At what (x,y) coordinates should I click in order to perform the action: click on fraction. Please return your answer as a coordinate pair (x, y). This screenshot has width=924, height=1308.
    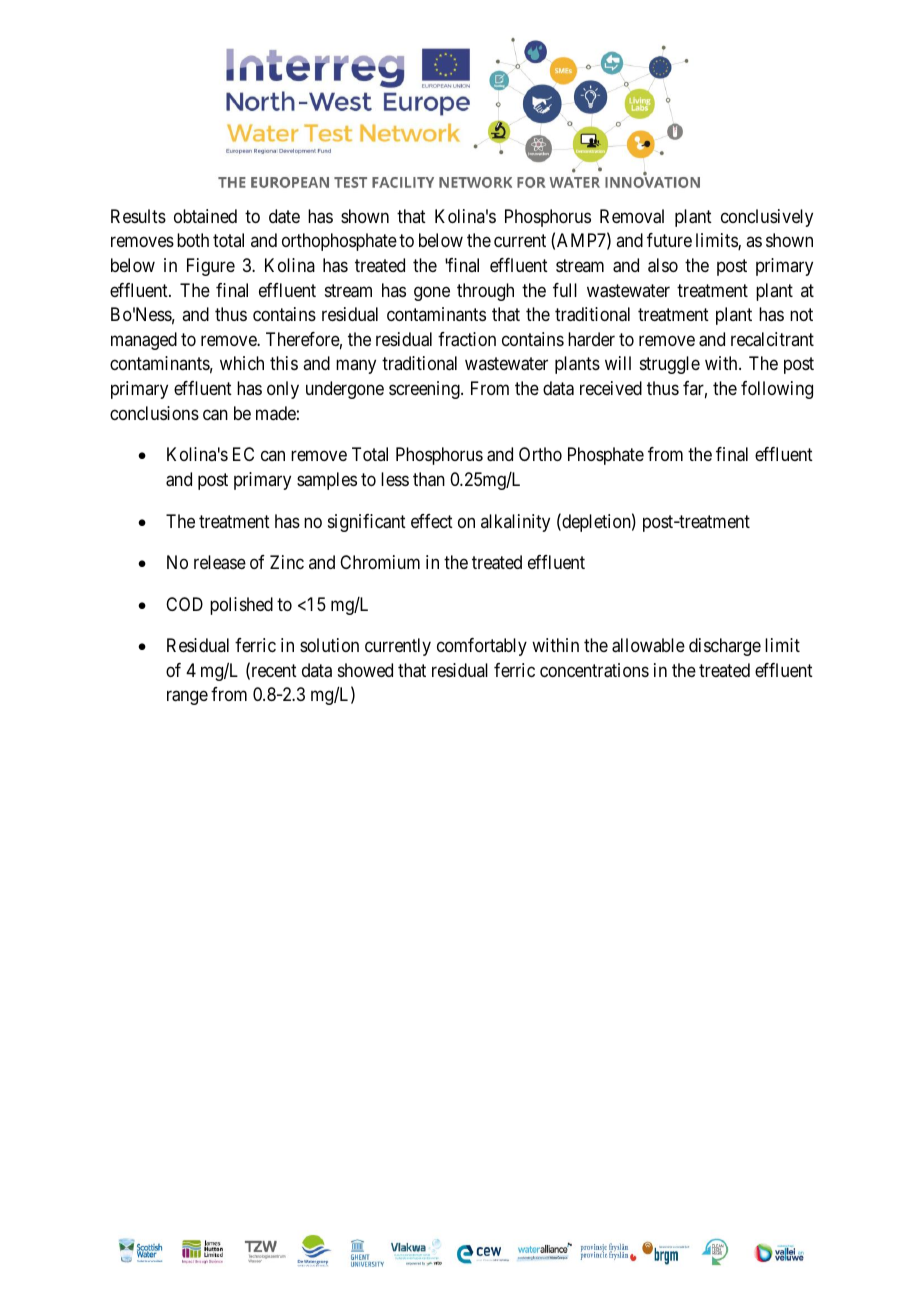
    Looking at the image, I should click on (467, 339).
